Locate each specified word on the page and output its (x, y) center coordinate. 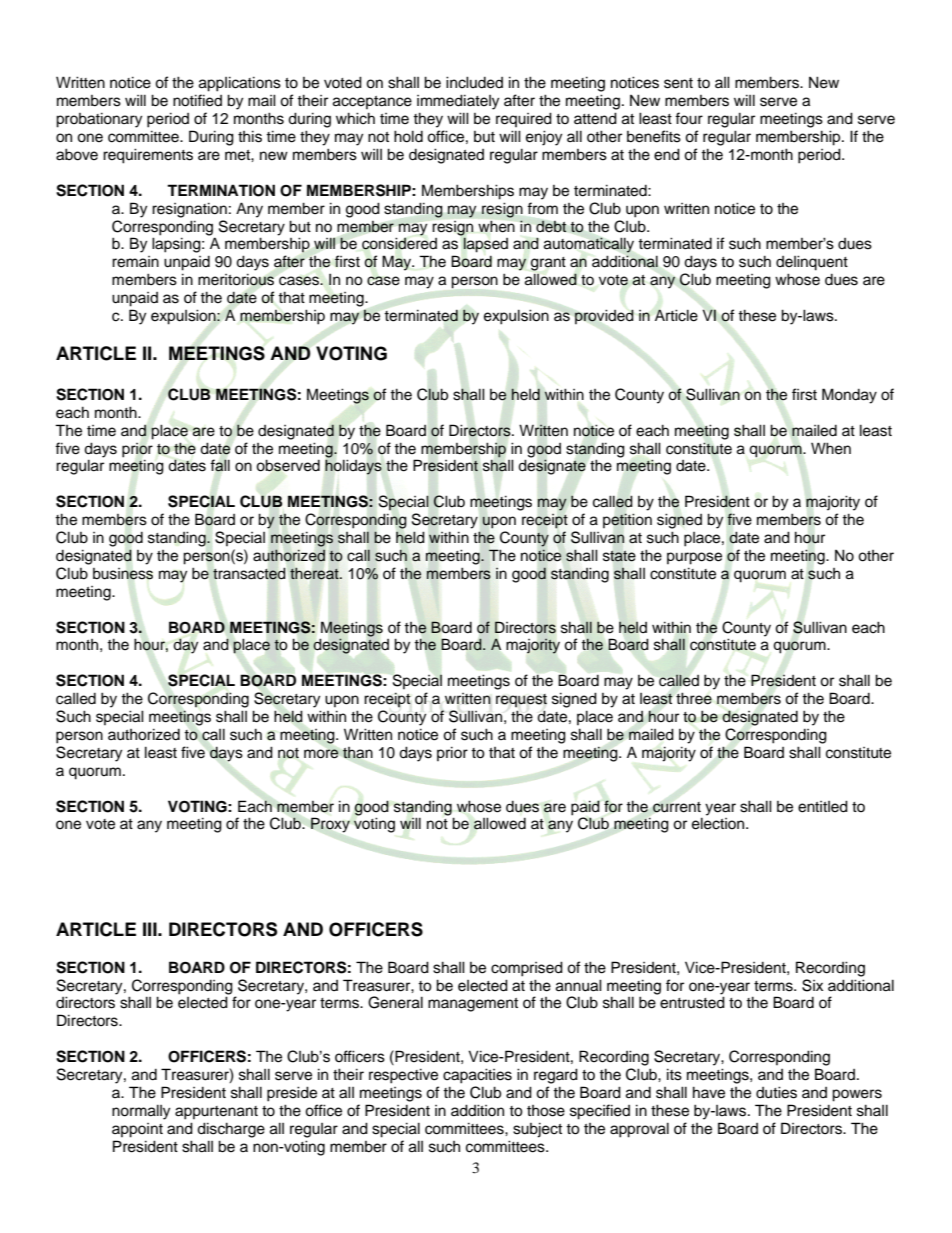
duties (776, 1092)
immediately (458, 102)
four (689, 118)
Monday (849, 396)
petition (627, 520)
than (358, 753)
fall (220, 465)
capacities (477, 1076)
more (321, 754)
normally (141, 1112)
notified (197, 100)
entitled (823, 806)
